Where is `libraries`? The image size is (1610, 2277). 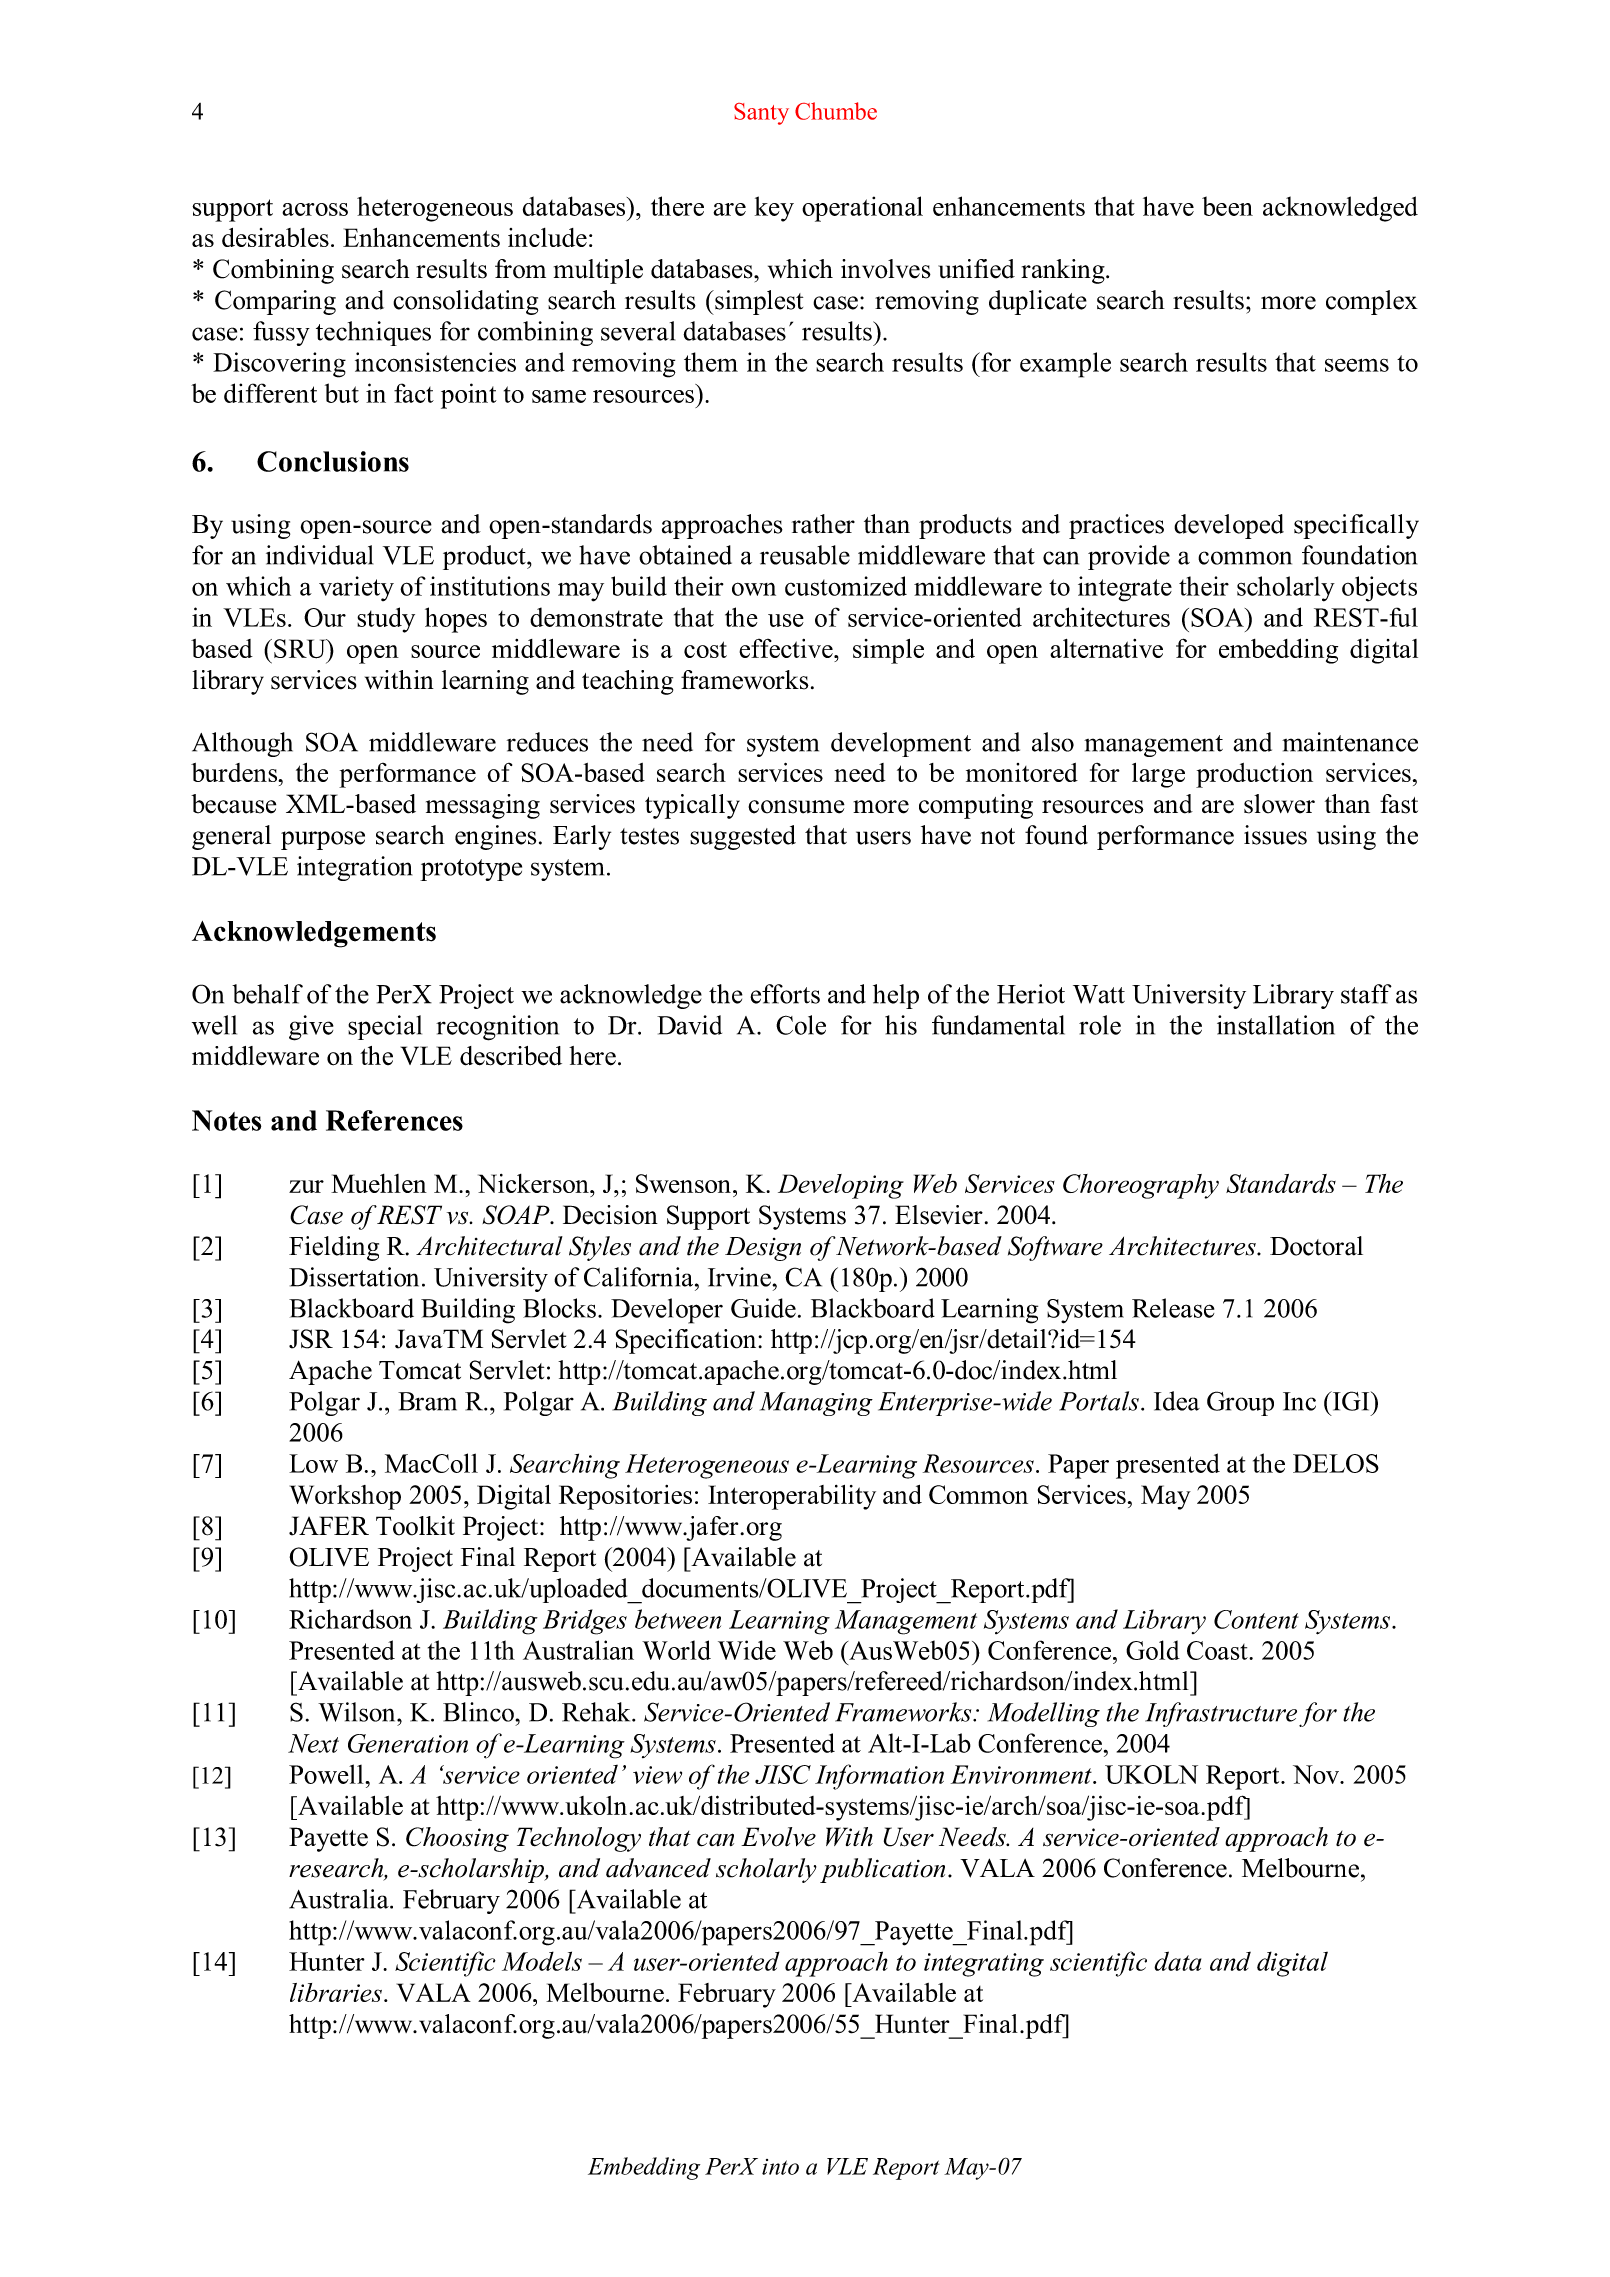
libraries is located at coordinates (336, 1992).
